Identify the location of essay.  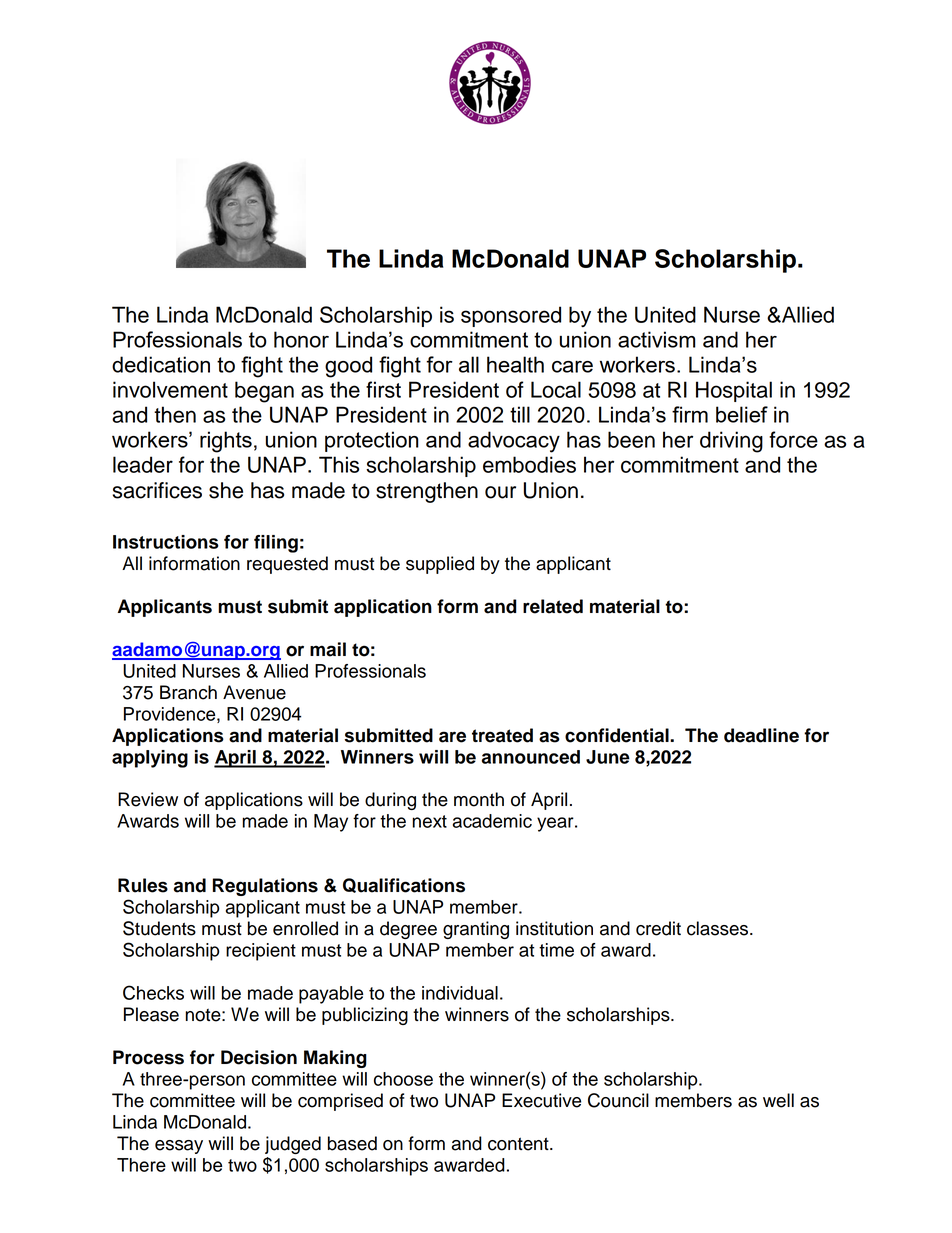
(179, 1147).
